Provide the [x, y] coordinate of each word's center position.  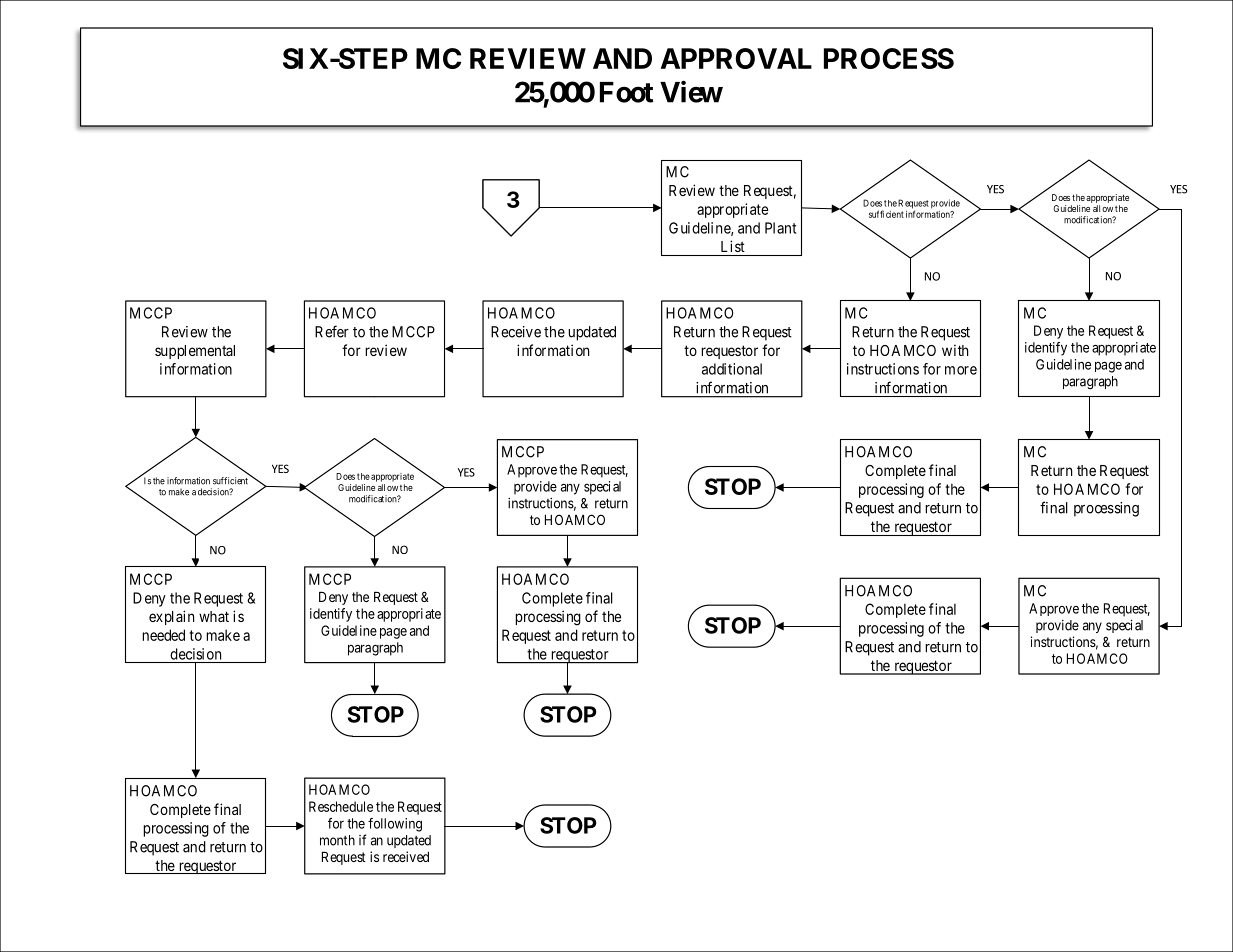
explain [171, 617]
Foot [626, 92]
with [955, 350]
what [214, 616]
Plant [780, 228]
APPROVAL [736, 58]
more [961, 370]
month [337, 840]
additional [732, 369]
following [395, 825]
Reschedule [341, 806]
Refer [332, 331]
